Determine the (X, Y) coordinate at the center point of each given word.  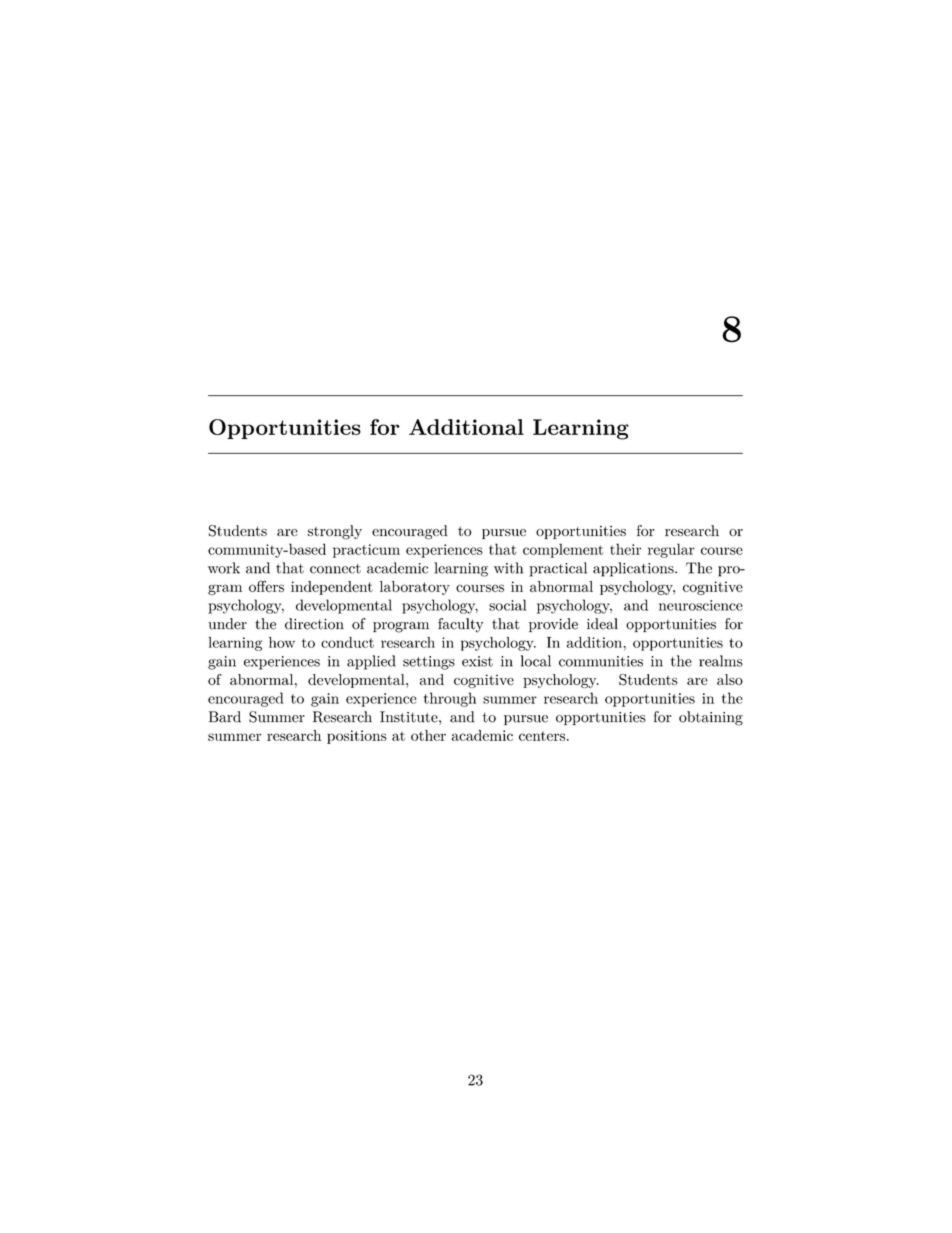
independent (332, 588)
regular (671, 550)
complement (563, 550)
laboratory (415, 588)
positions (357, 737)
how (282, 642)
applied (371, 662)
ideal (602, 624)
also (730, 679)
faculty (461, 625)
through (450, 699)
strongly (335, 532)
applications (634, 569)
